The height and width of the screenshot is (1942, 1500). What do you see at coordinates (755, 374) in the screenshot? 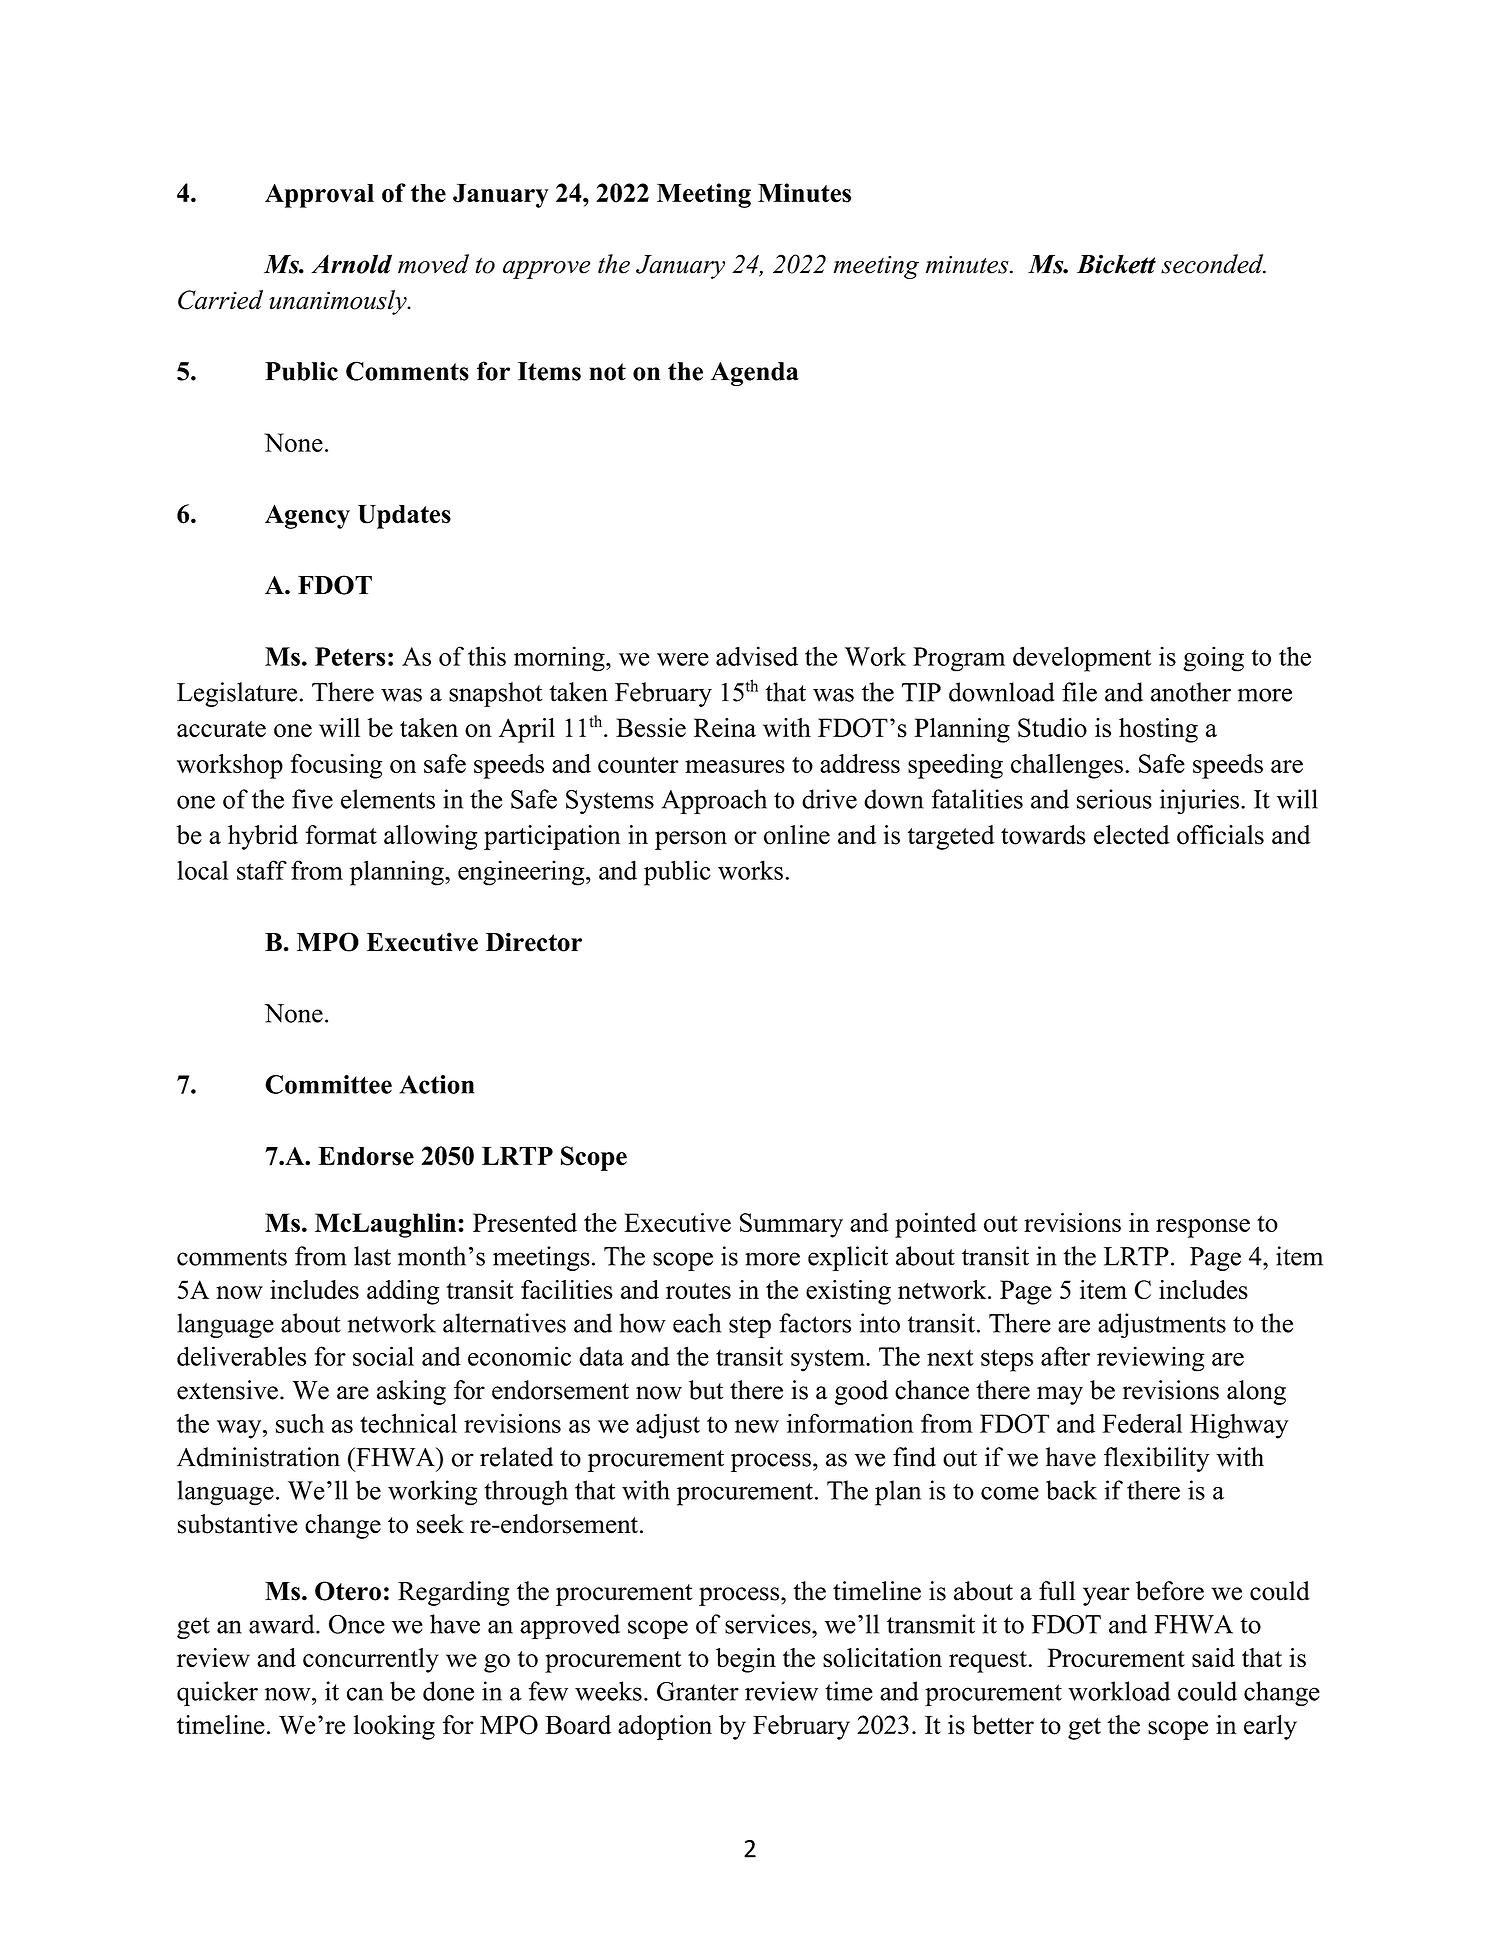
I see `Agenda` at bounding box center [755, 374].
